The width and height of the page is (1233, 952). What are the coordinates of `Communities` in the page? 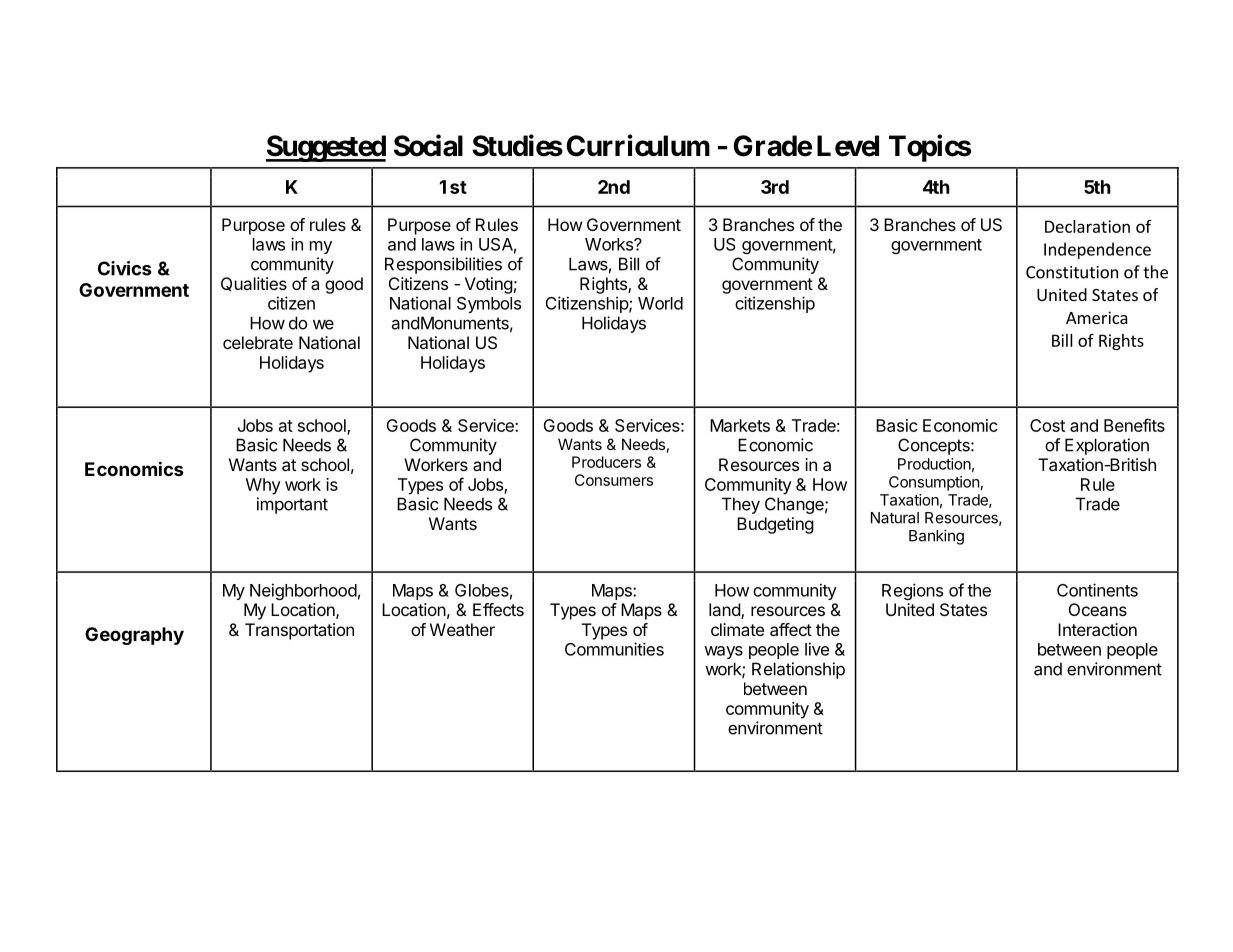 It's located at (614, 649).
